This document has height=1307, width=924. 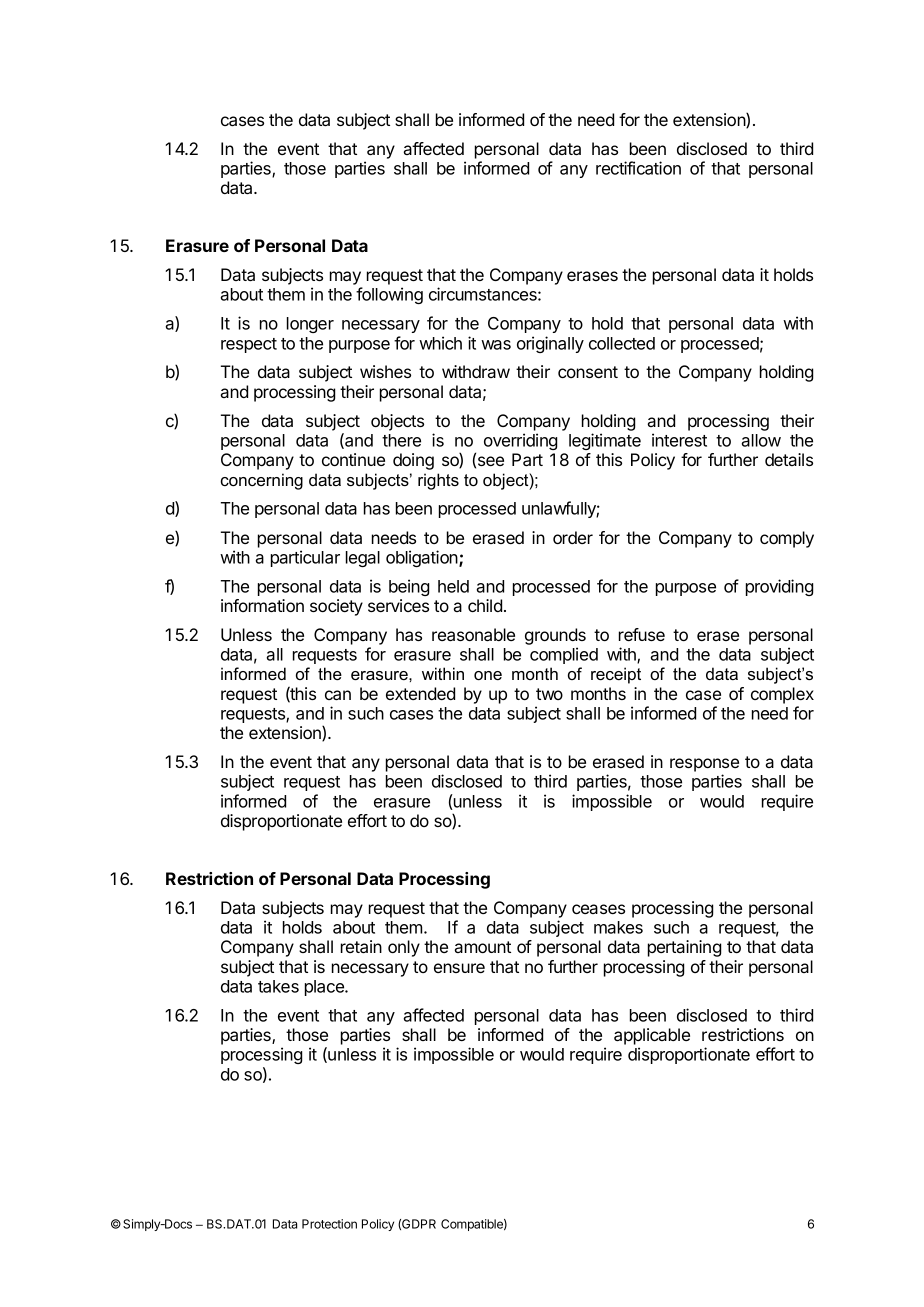 What do you see at coordinates (684, 948) in the document?
I see `pertaining` at bounding box center [684, 948].
